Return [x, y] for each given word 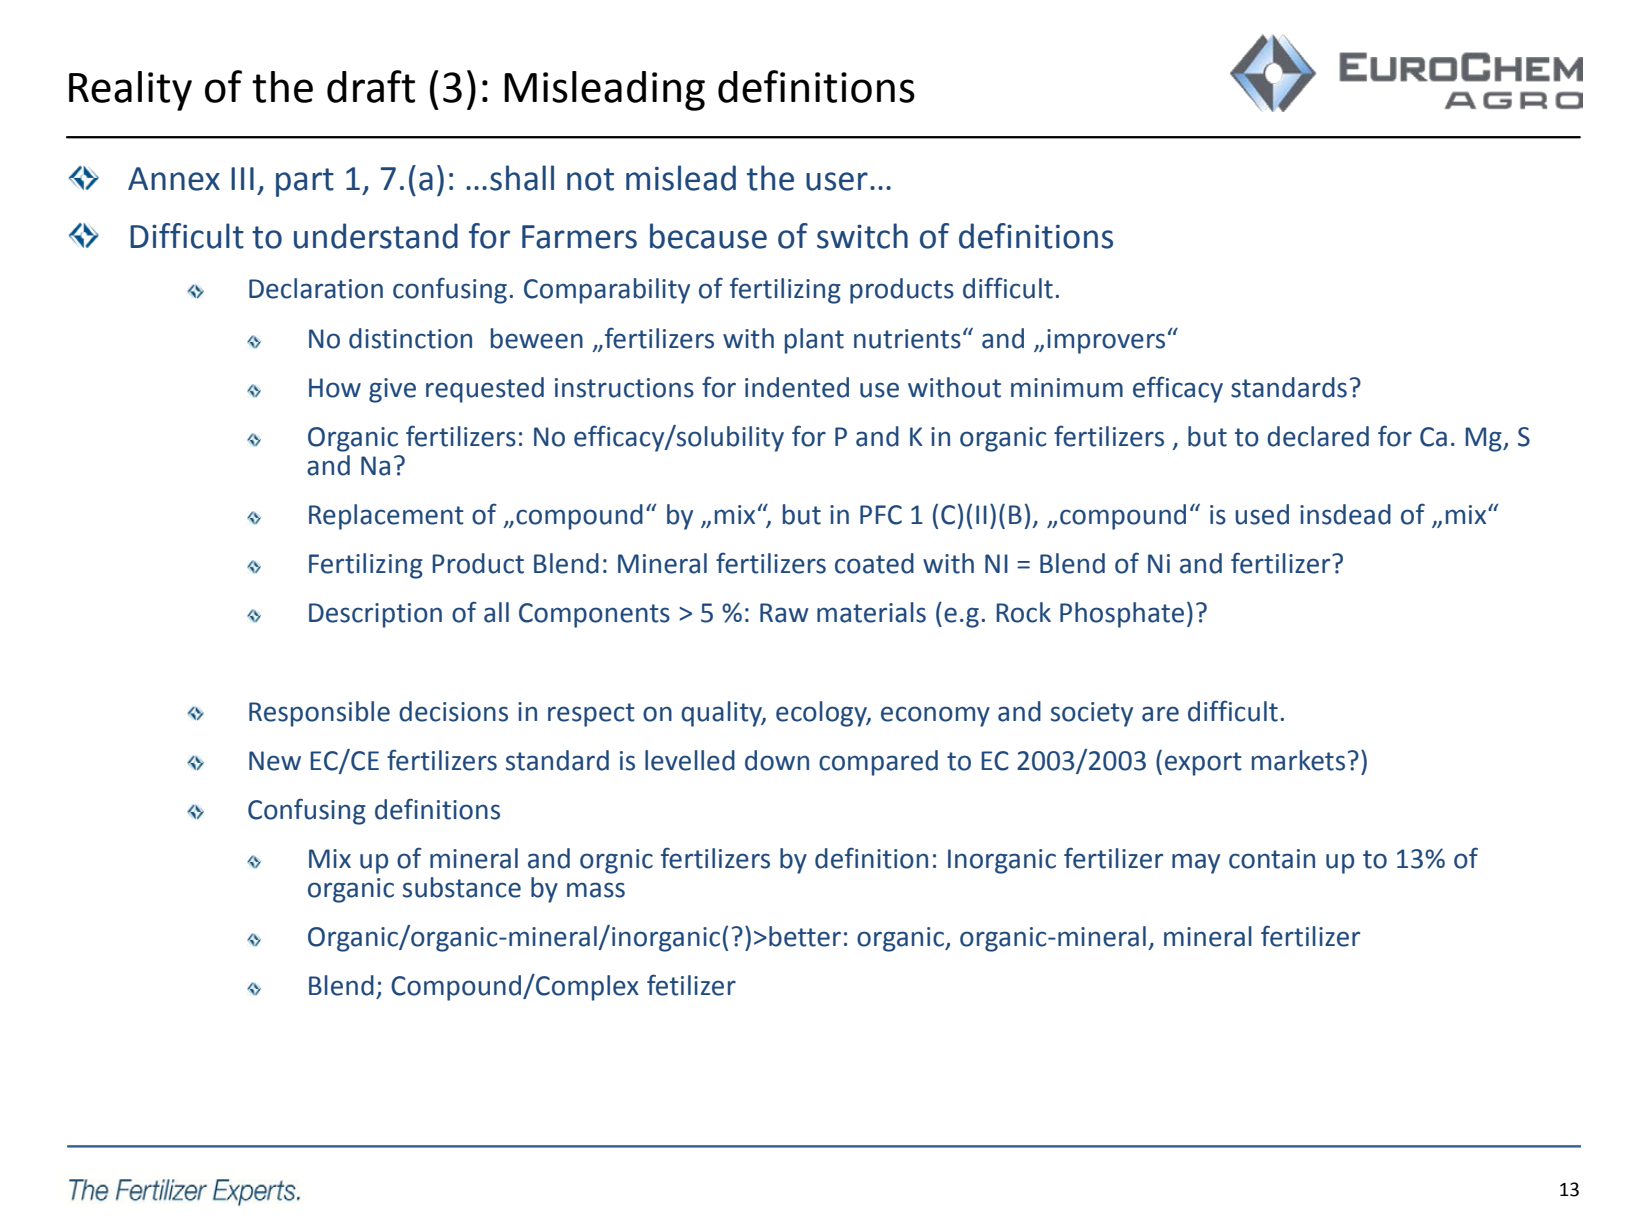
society [1092, 714]
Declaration [316, 288]
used [1262, 514]
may [1196, 863]
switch [862, 236]
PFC [881, 515]
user [837, 181]
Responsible [319, 714]
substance [462, 887]
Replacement [386, 517]
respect [591, 715]
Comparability [607, 291]
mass [596, 890]
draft [371, 86]
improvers [1106, 341]
